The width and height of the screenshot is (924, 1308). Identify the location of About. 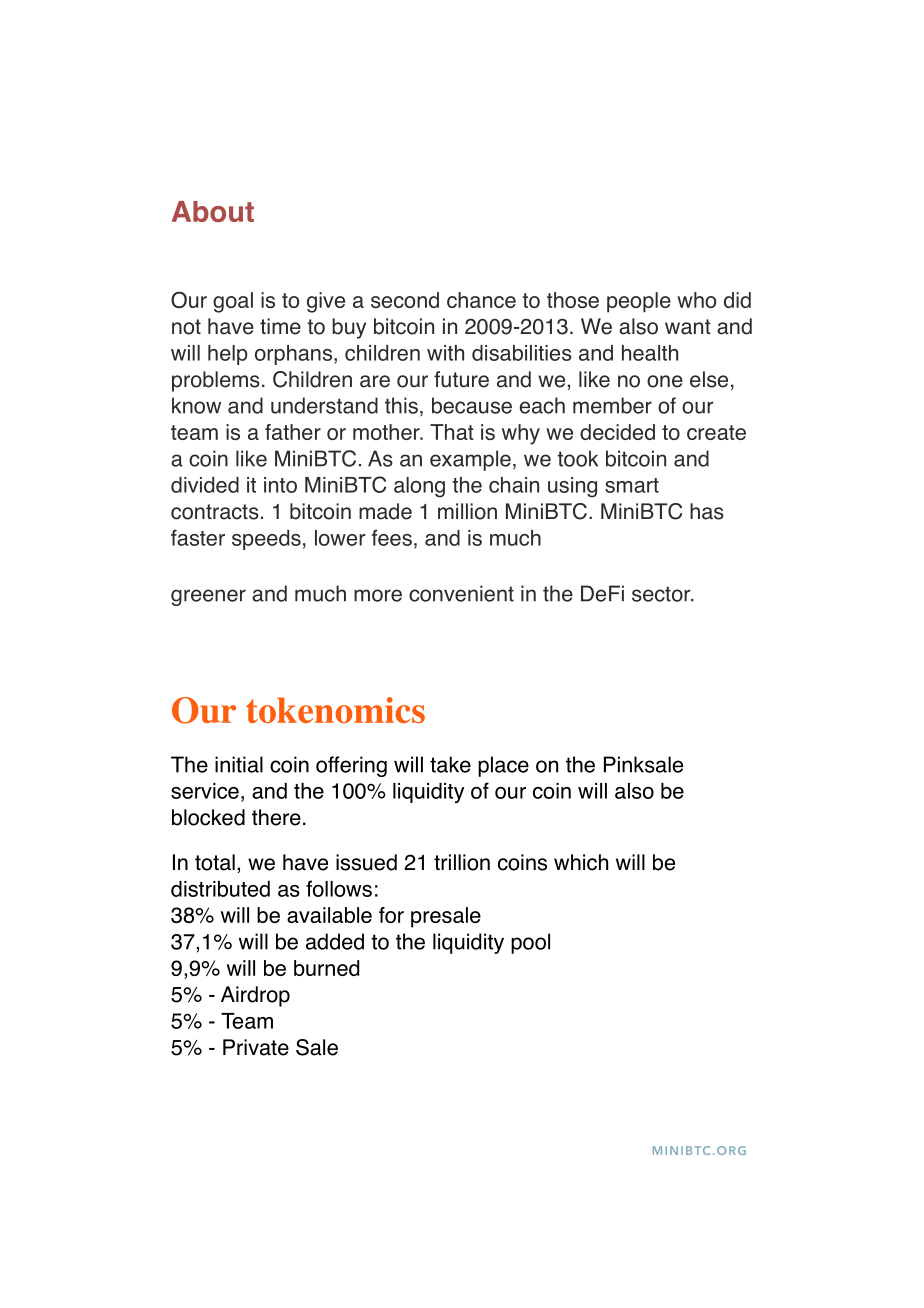
(213, 211).
